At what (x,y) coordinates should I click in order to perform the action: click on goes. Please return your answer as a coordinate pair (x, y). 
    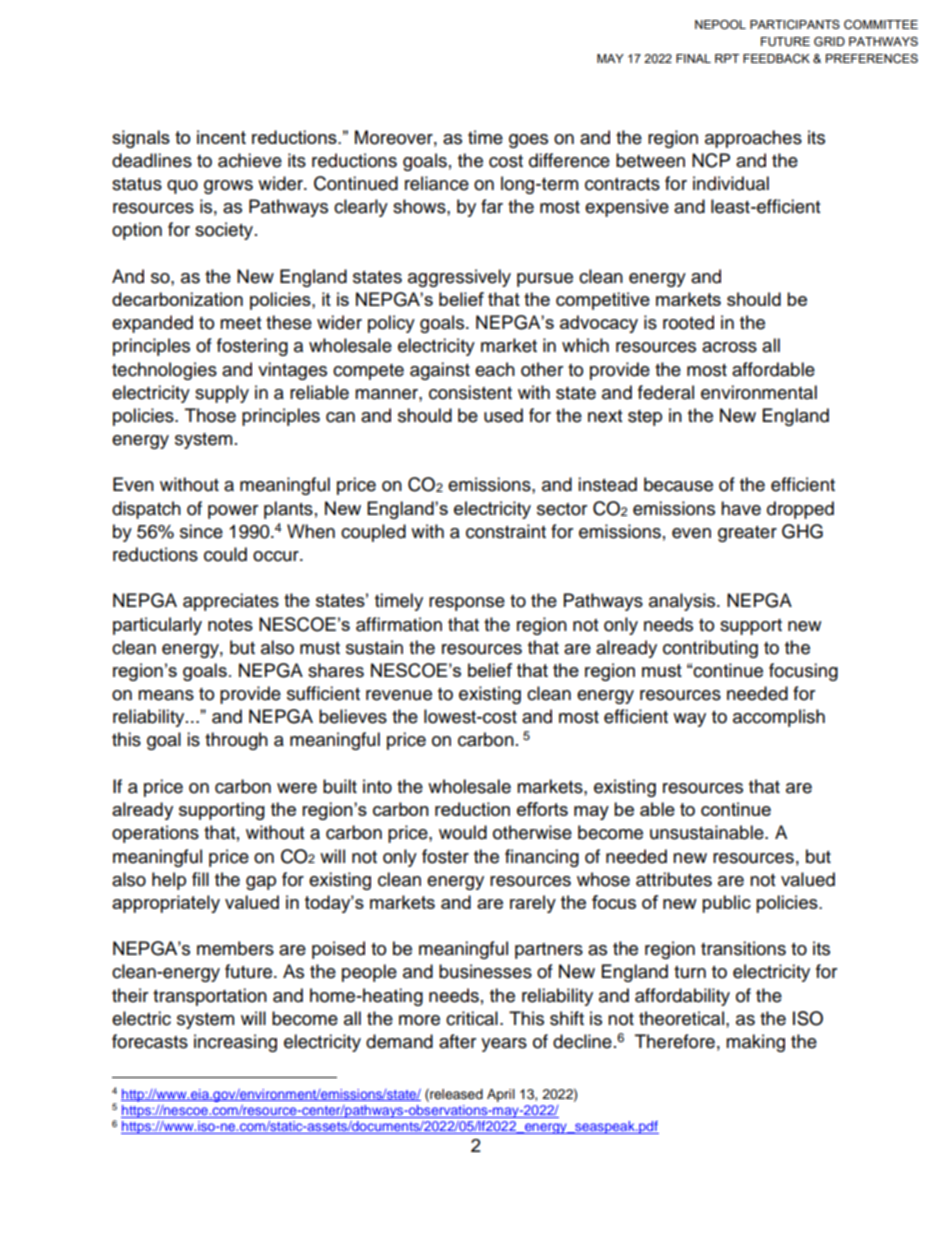
    Looking at the image, I should click on (528, 141).
